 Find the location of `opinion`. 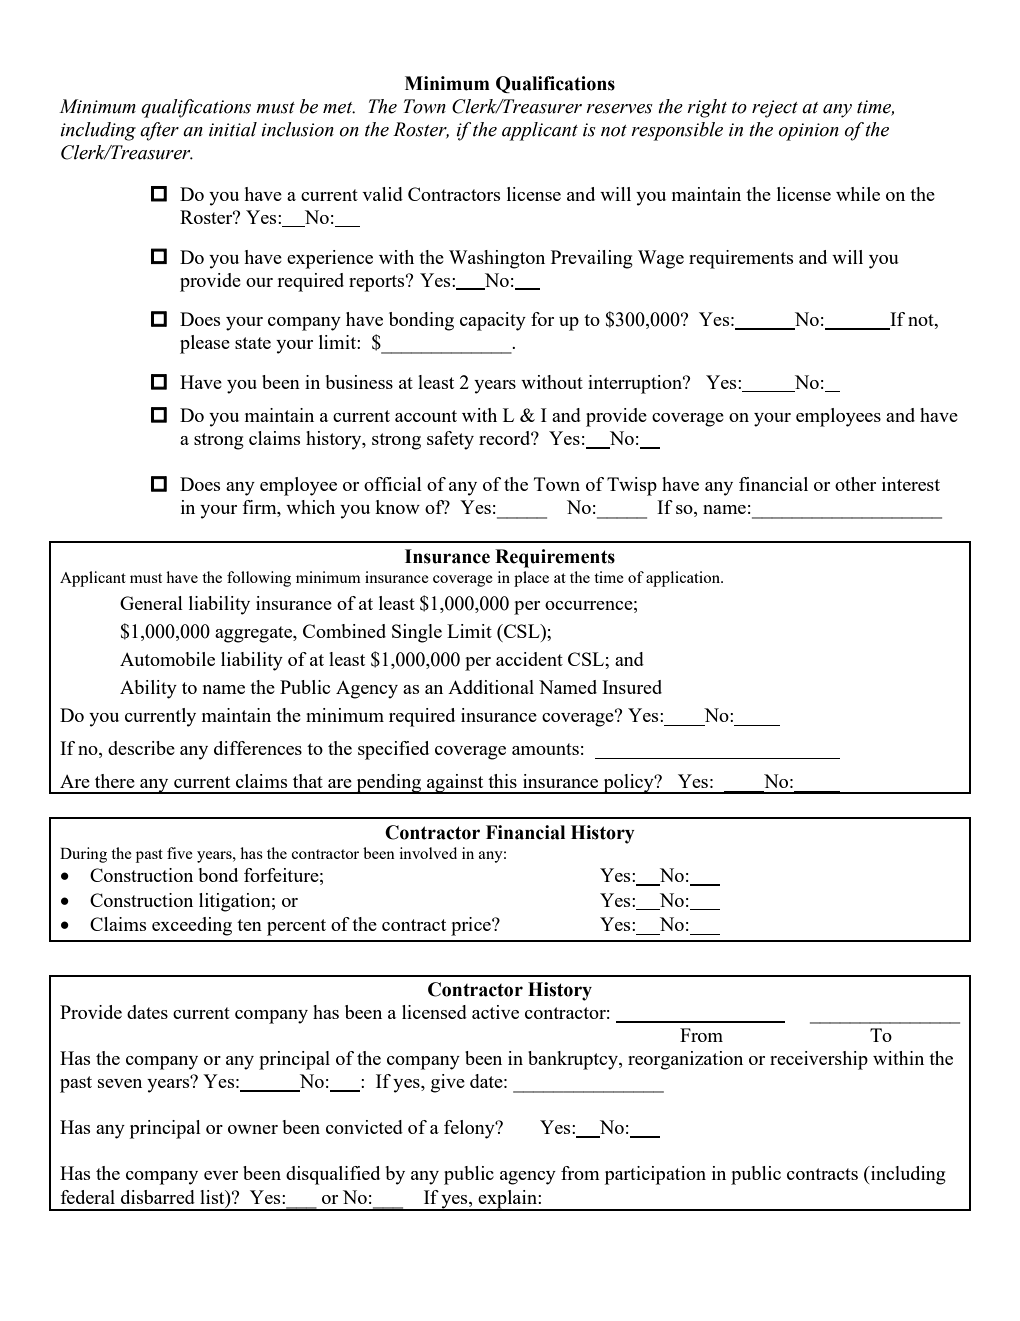

opinion is located at coordinates (809, 132).
